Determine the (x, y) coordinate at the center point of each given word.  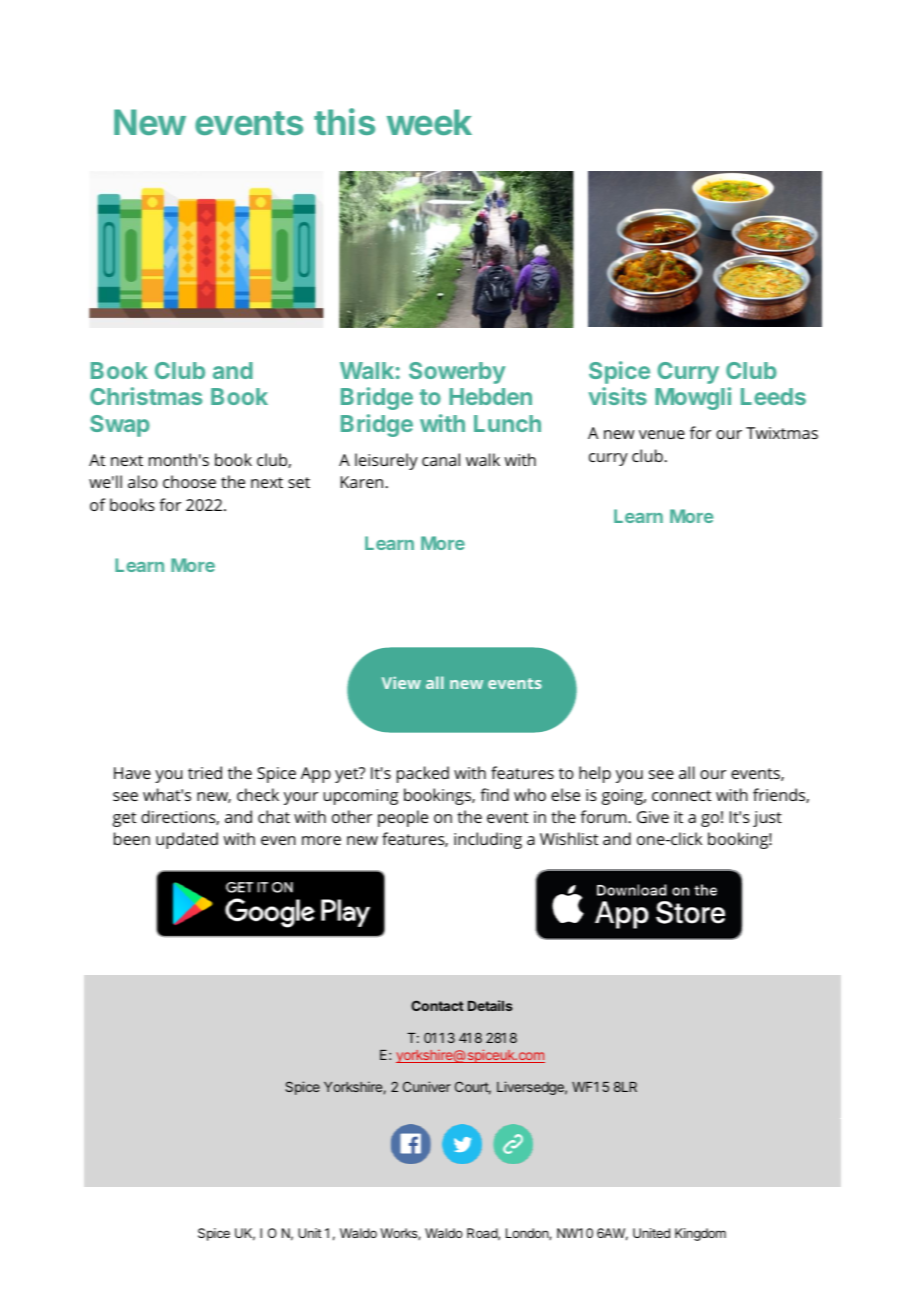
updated (187, 840)
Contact (437, 1005)
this (344, 121)
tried (205, 772)
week (429, 122)
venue (662, 434)
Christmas (146, 396)
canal (441, 459)
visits (617, 396)
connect (681, 795)
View (401, 682)
